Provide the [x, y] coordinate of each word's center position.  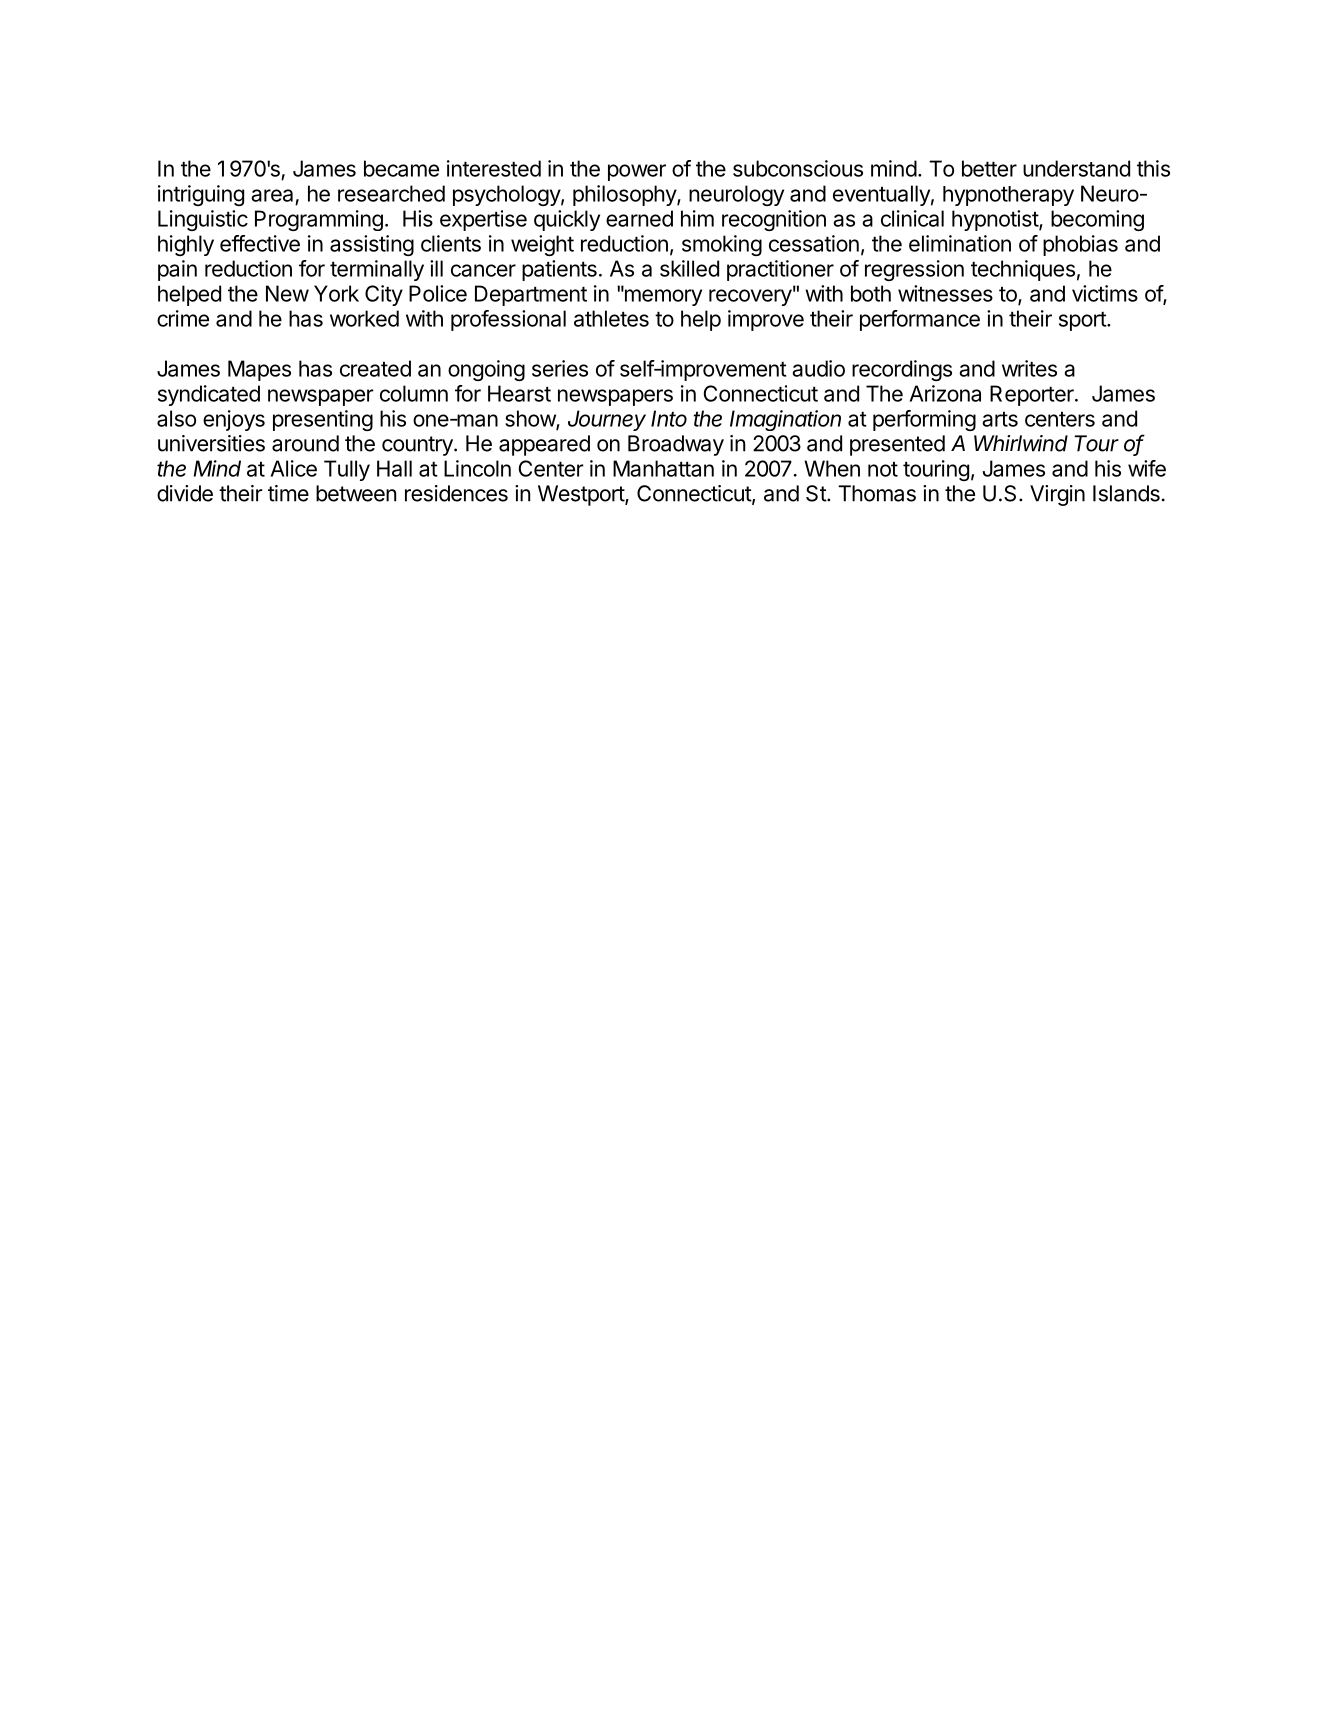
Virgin [1057, 495]
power [637, 172]
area [272, 195]
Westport [582, 495]
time [288, 493]
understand [1076, 168]
